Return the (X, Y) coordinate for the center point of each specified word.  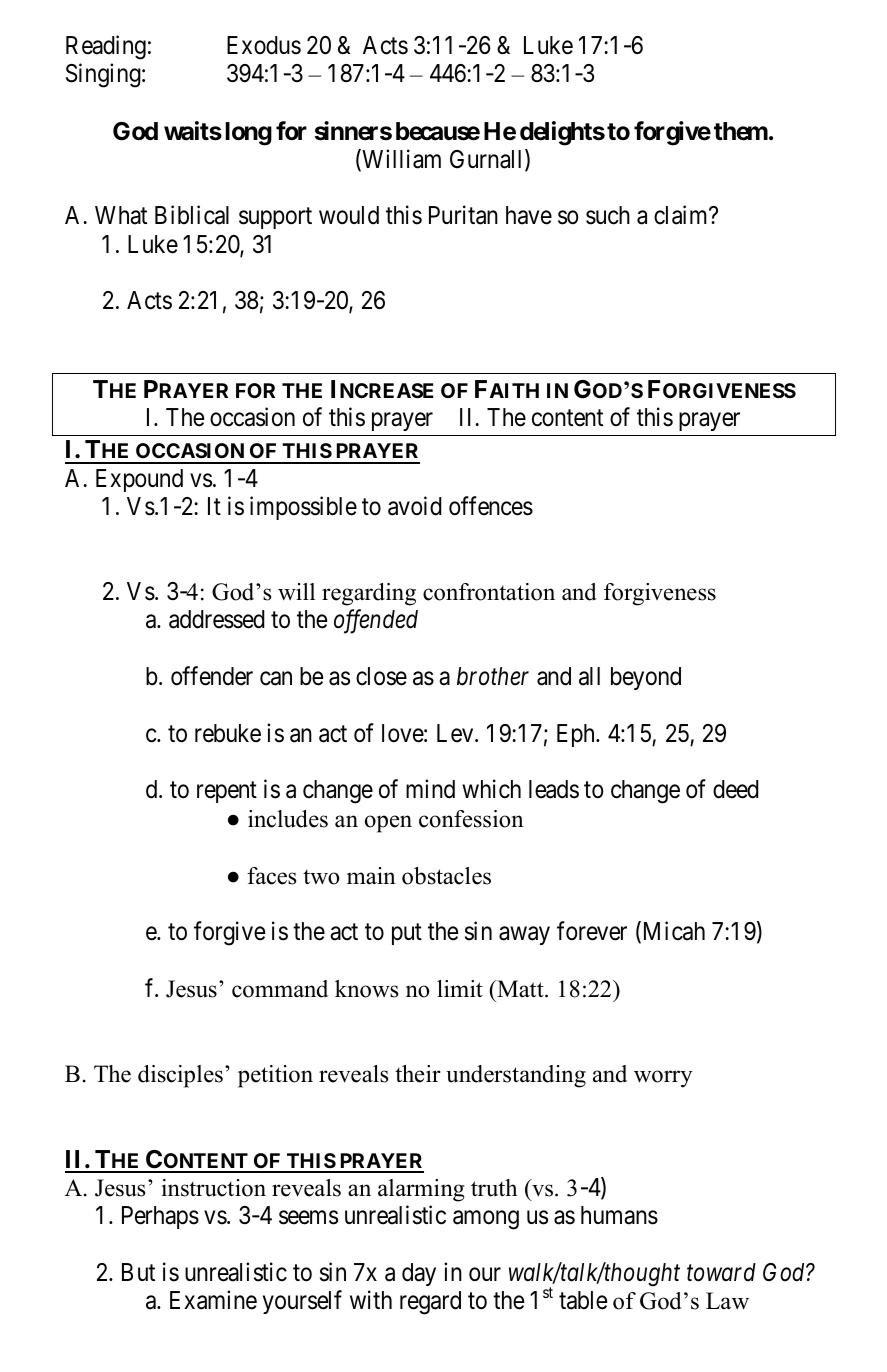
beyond (646, 678)
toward (721, 1272)
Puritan (463, 215)
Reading (106, 47)
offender (212, 676)
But (138, 1272)
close (381, 676)
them (741, 131)
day (419, 1274)
